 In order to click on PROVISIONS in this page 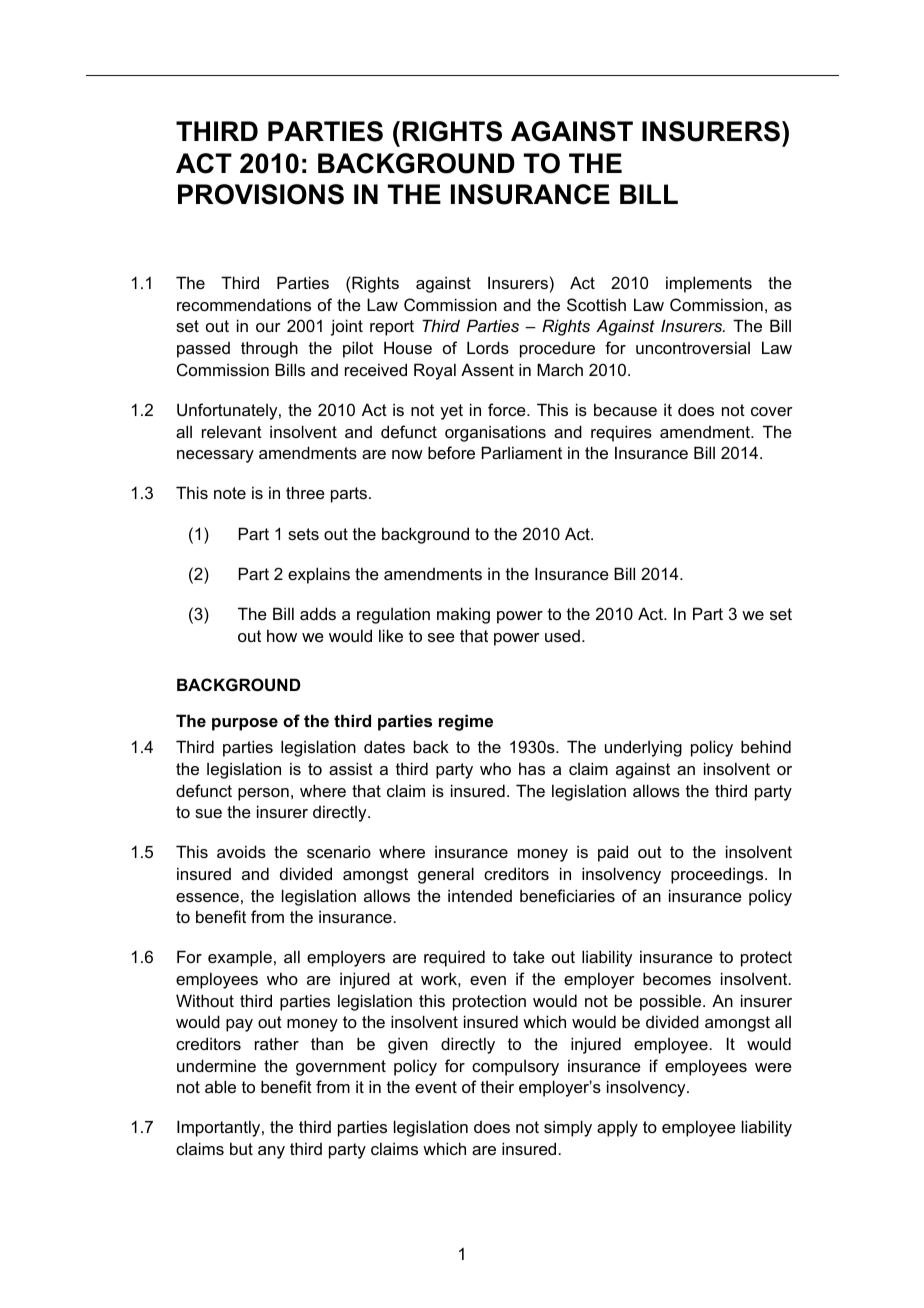, I will do `click(261, 194)`.
